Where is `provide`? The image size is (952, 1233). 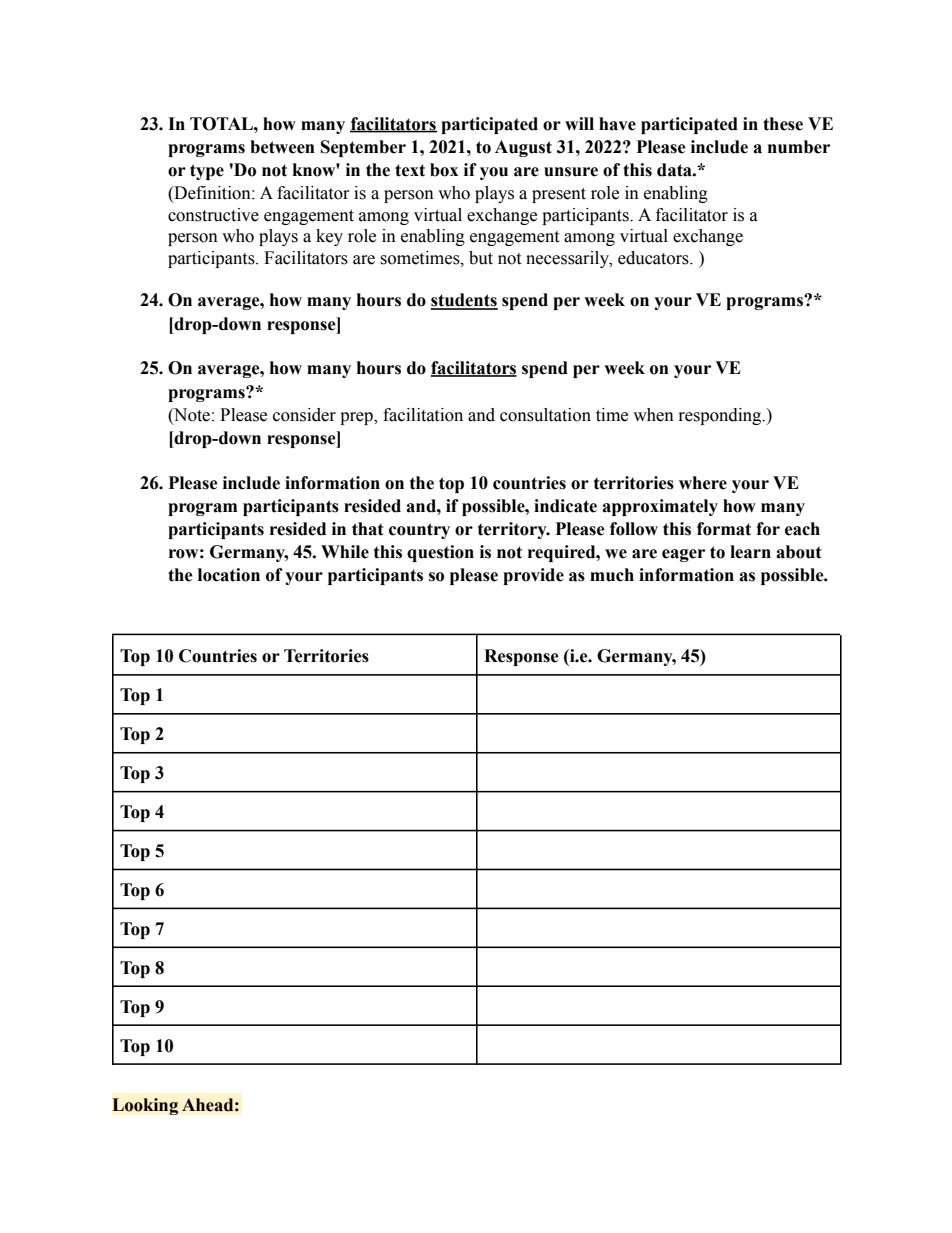
provide is located at coordinates (533, 576).
